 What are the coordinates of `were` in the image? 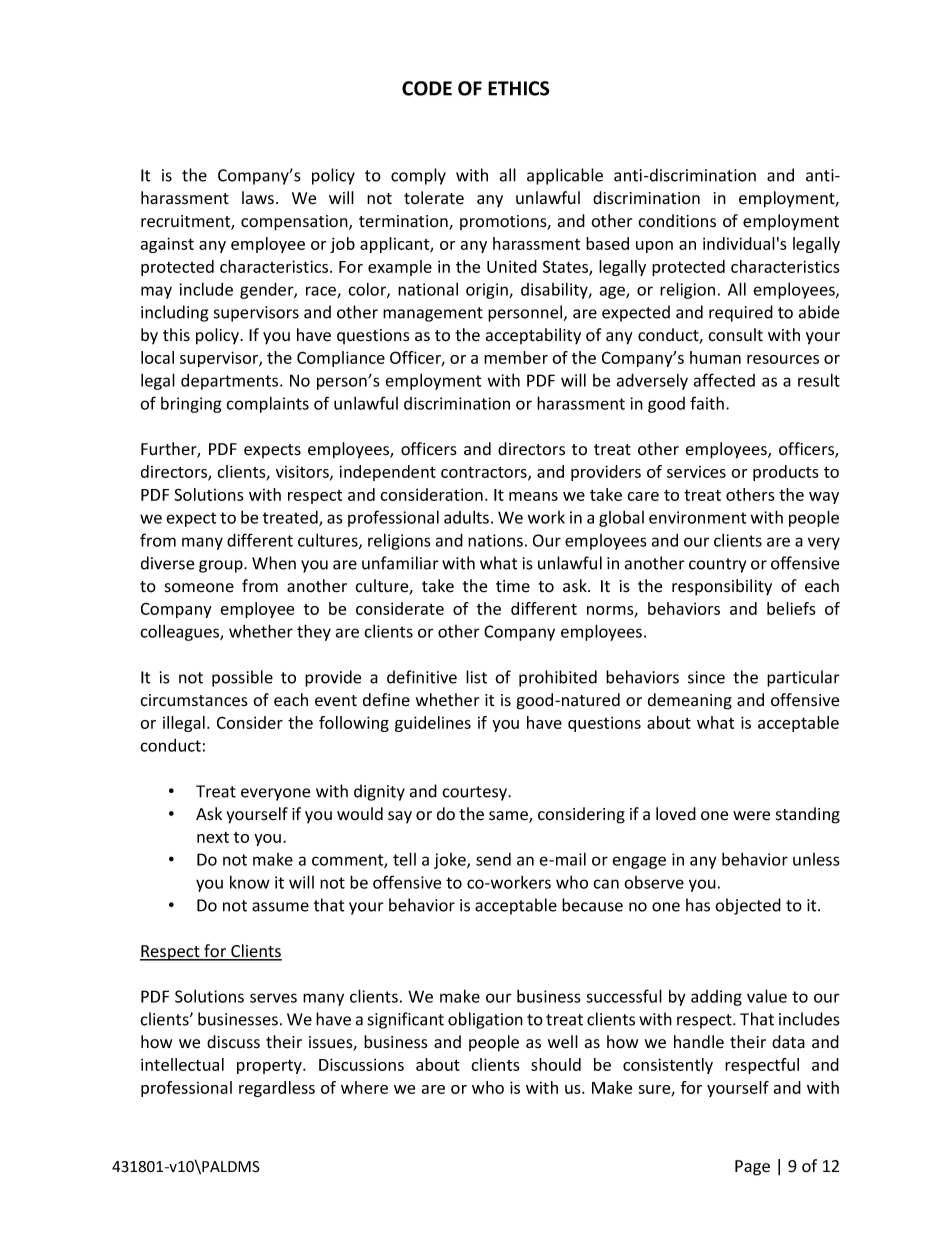 It's located at (751, 816).
